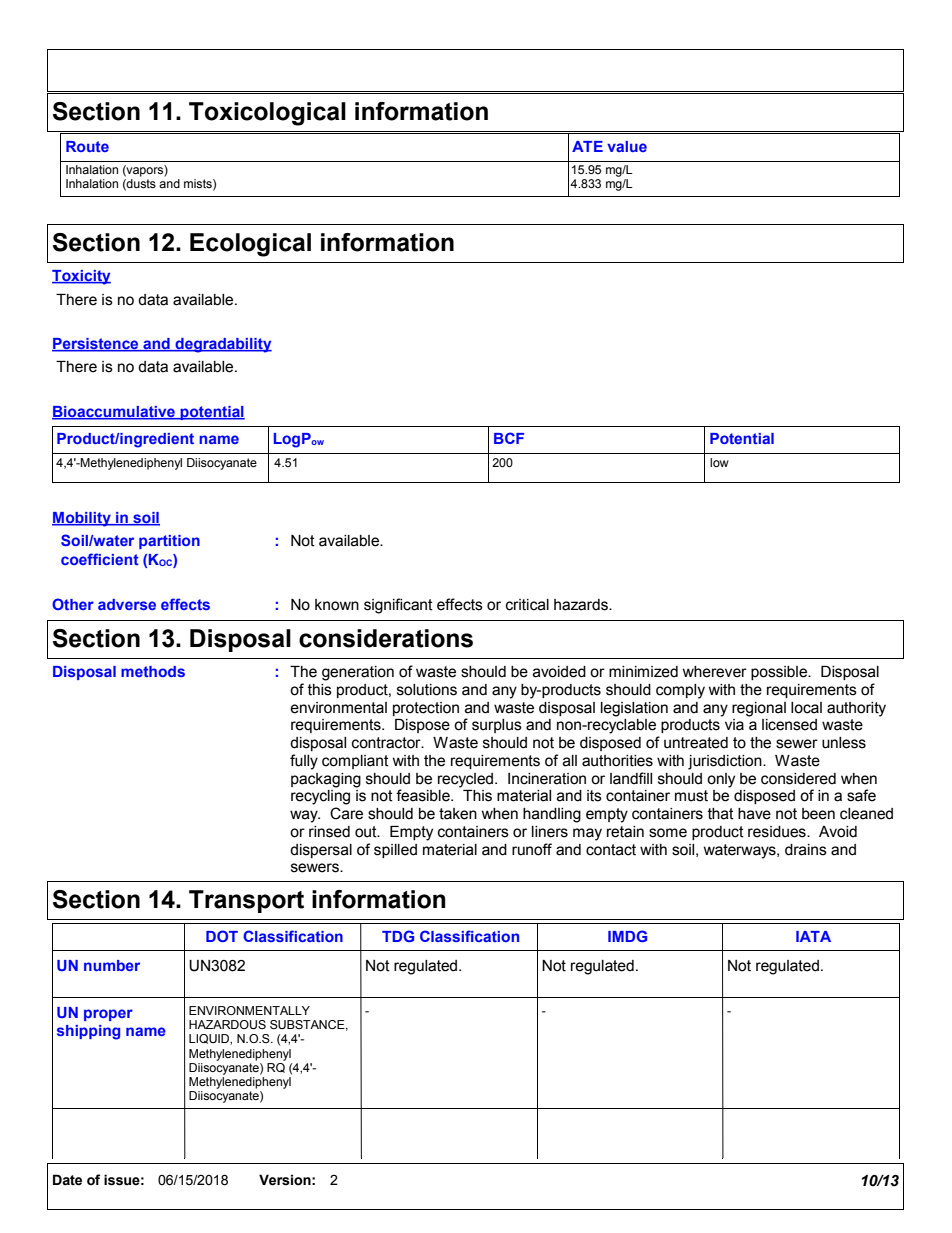  What do you see at coordinates (813, 936) in the page?
I see `IATA` at bounding box center [813, 936].
